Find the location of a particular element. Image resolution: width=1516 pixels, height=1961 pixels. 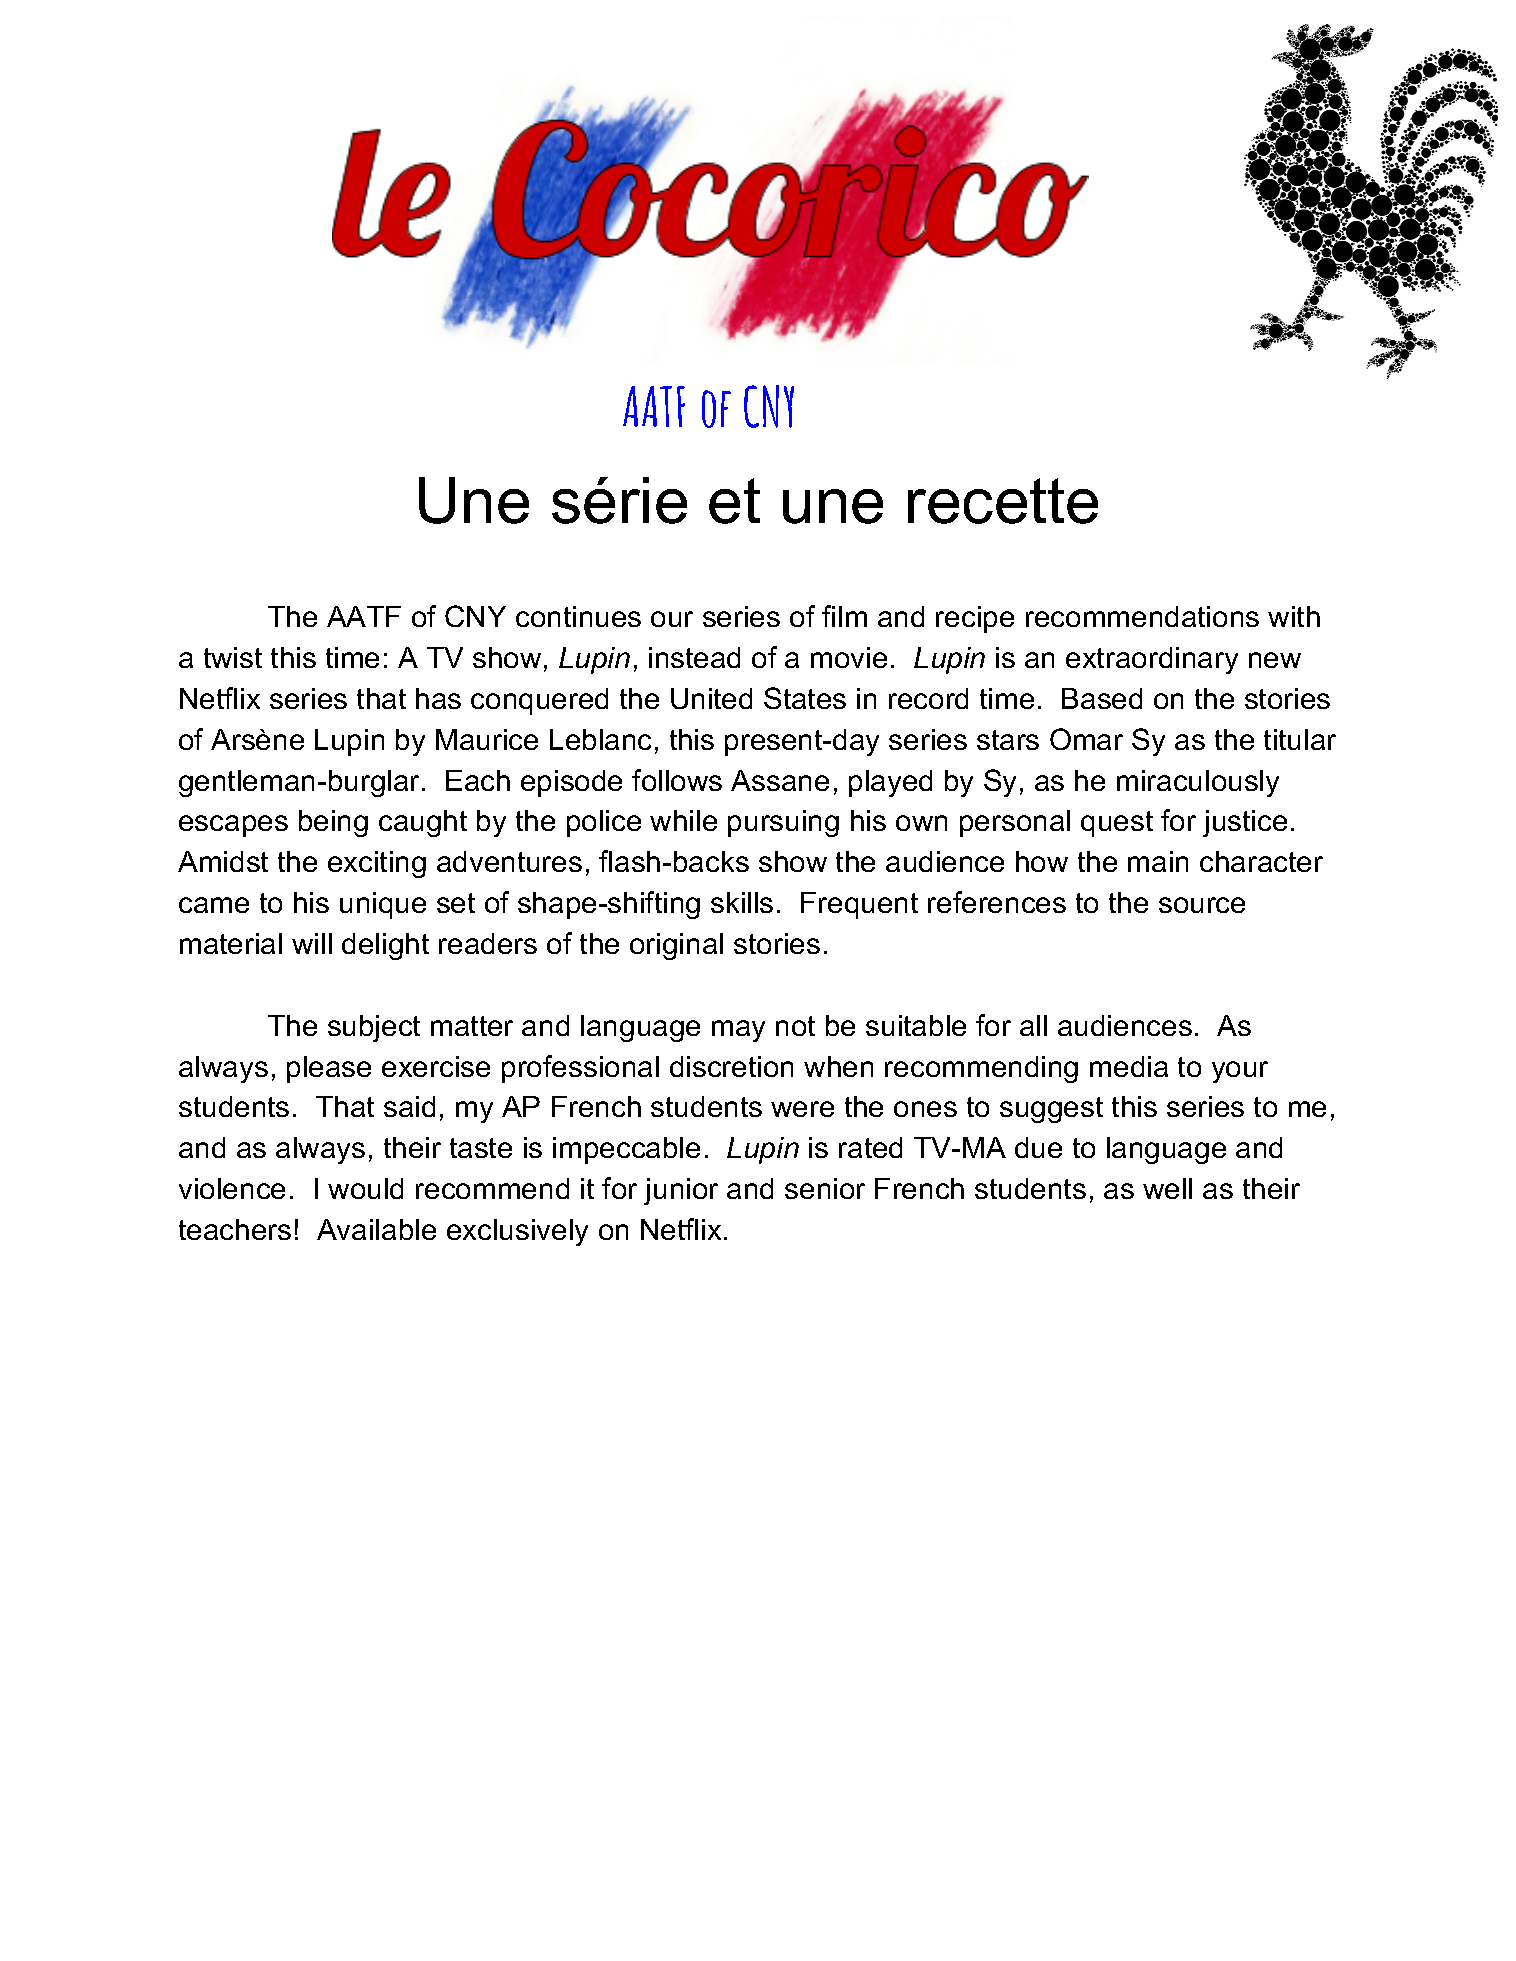

follows is located at coordinates (677, 780).
